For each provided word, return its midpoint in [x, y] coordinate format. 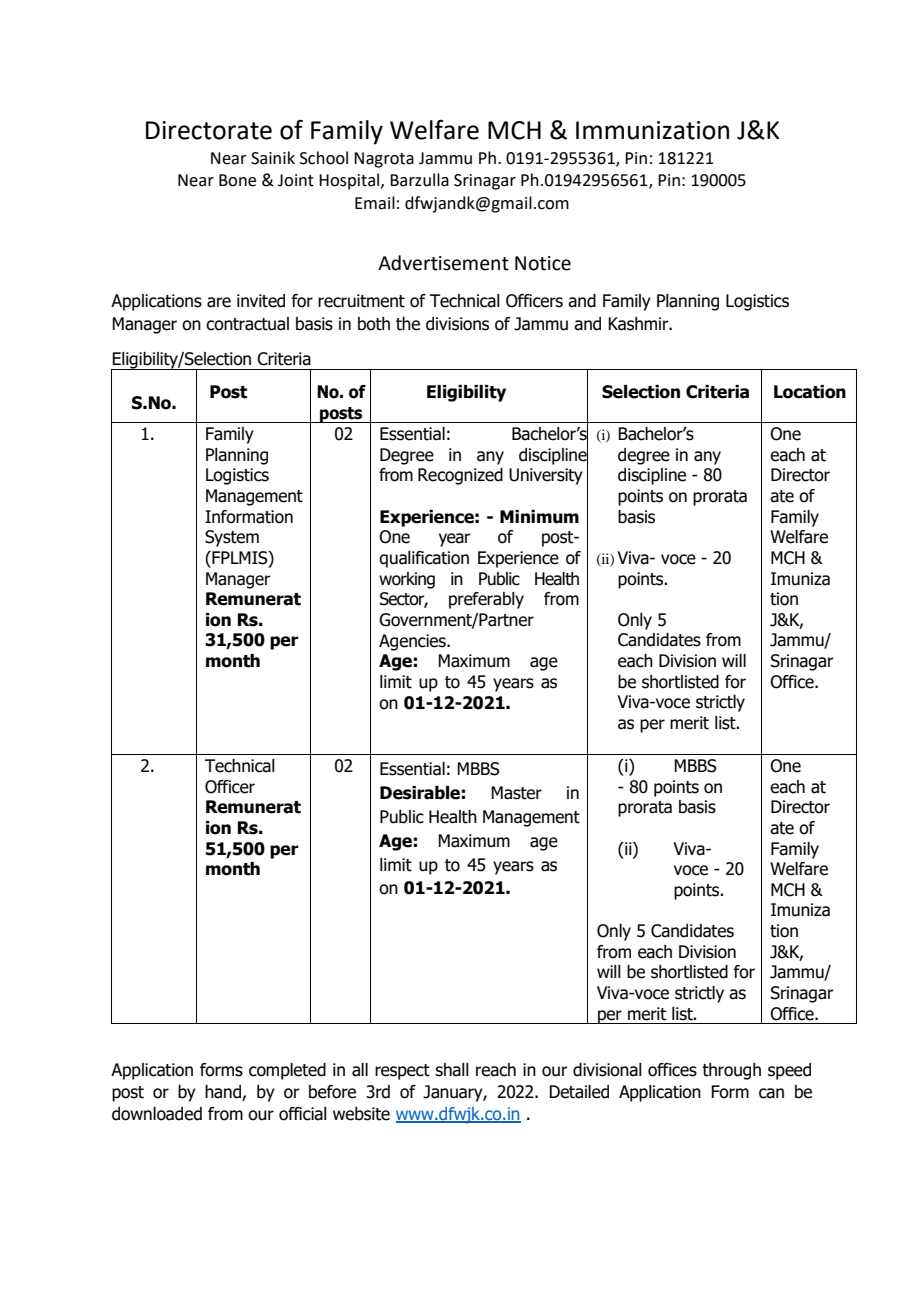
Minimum [539, 517]
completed [287, 1071]
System [232, 538]
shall [452, 1070]
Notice [543, 263]
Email [375, 203]
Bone [237, 180]
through [731, 1071]
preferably [486, 600]
